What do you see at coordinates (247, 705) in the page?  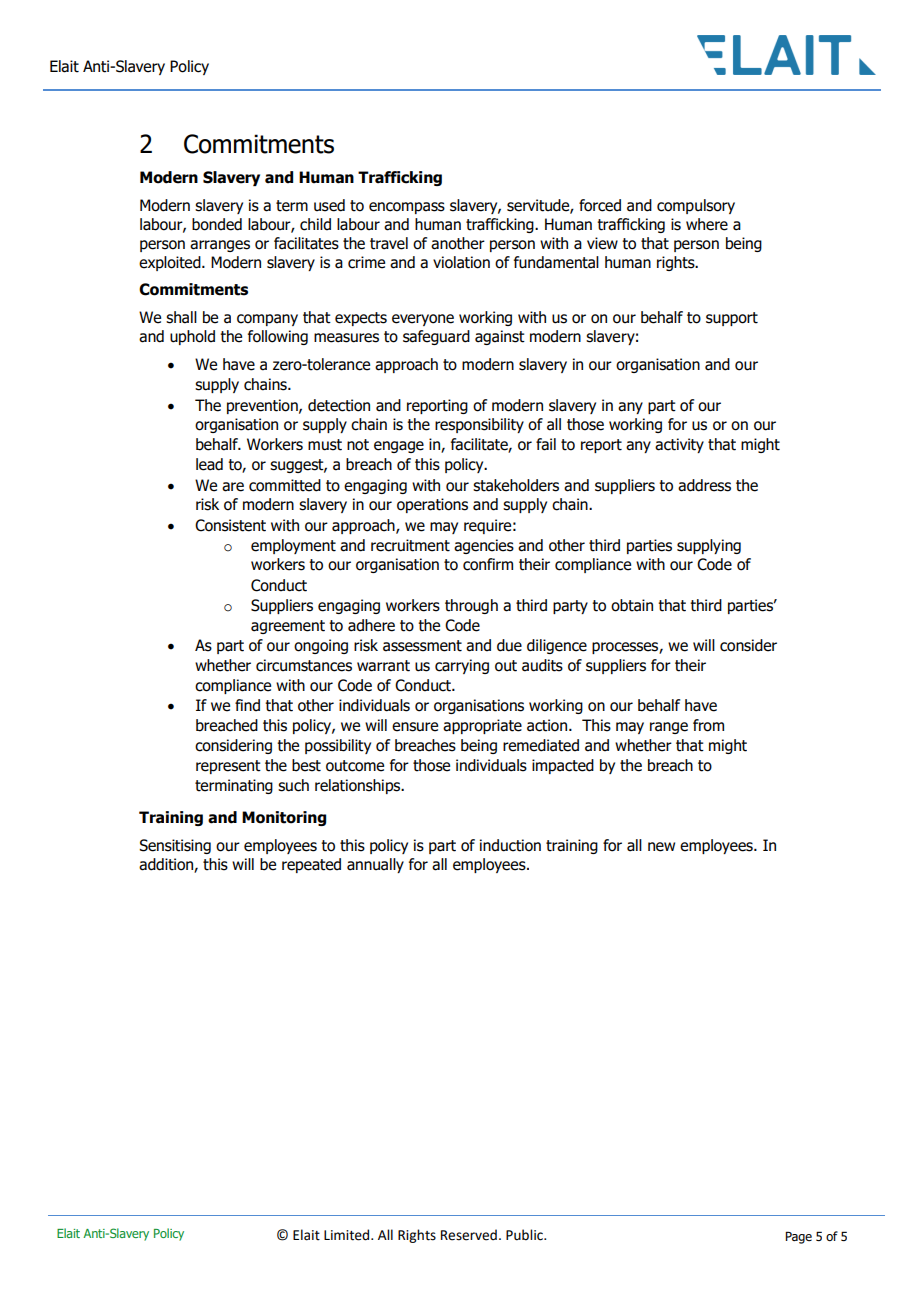 I see `find` at bounding box center [247, 705].
